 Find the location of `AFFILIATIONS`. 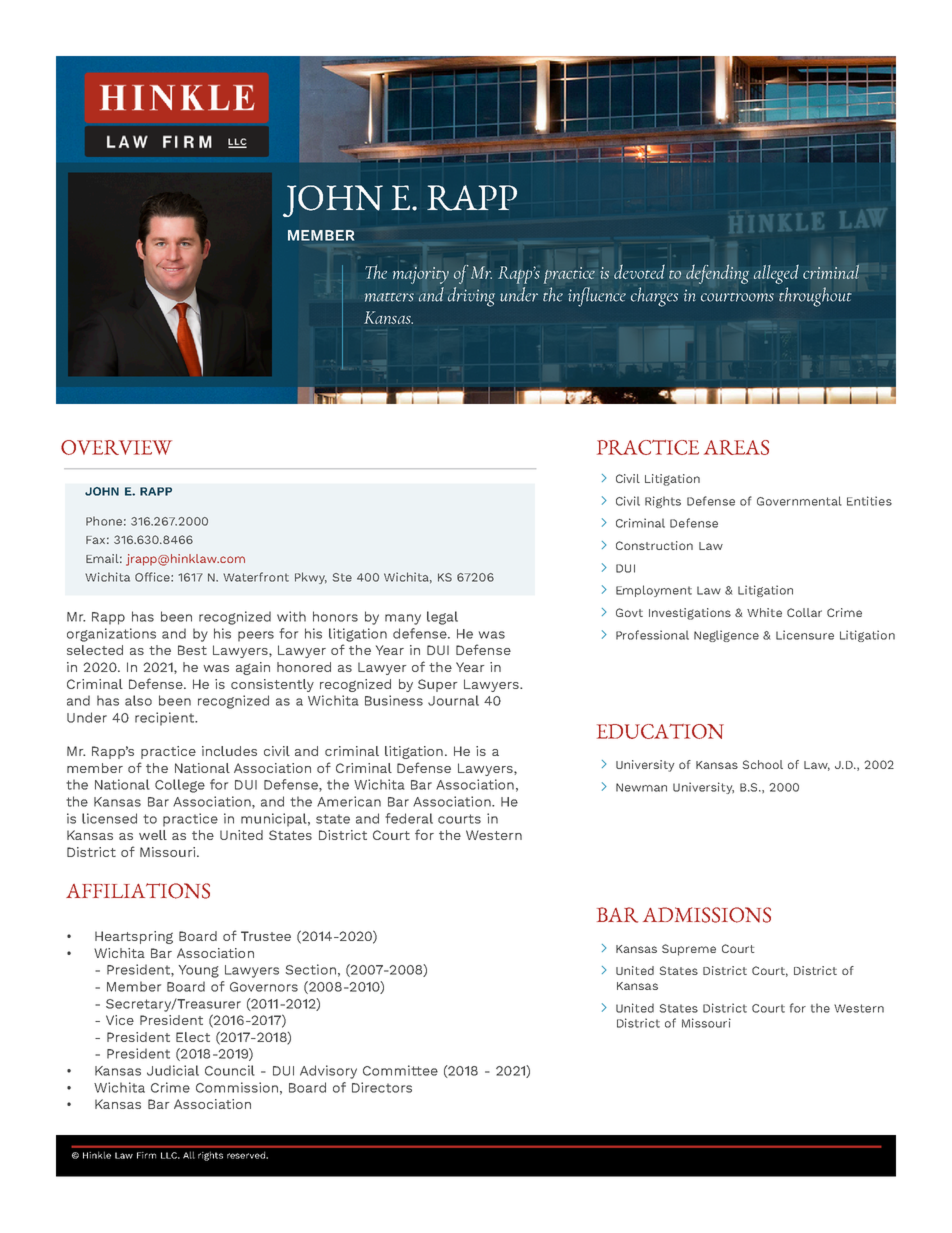

AFFILIATIONS is located at coordinates (138, 891).
